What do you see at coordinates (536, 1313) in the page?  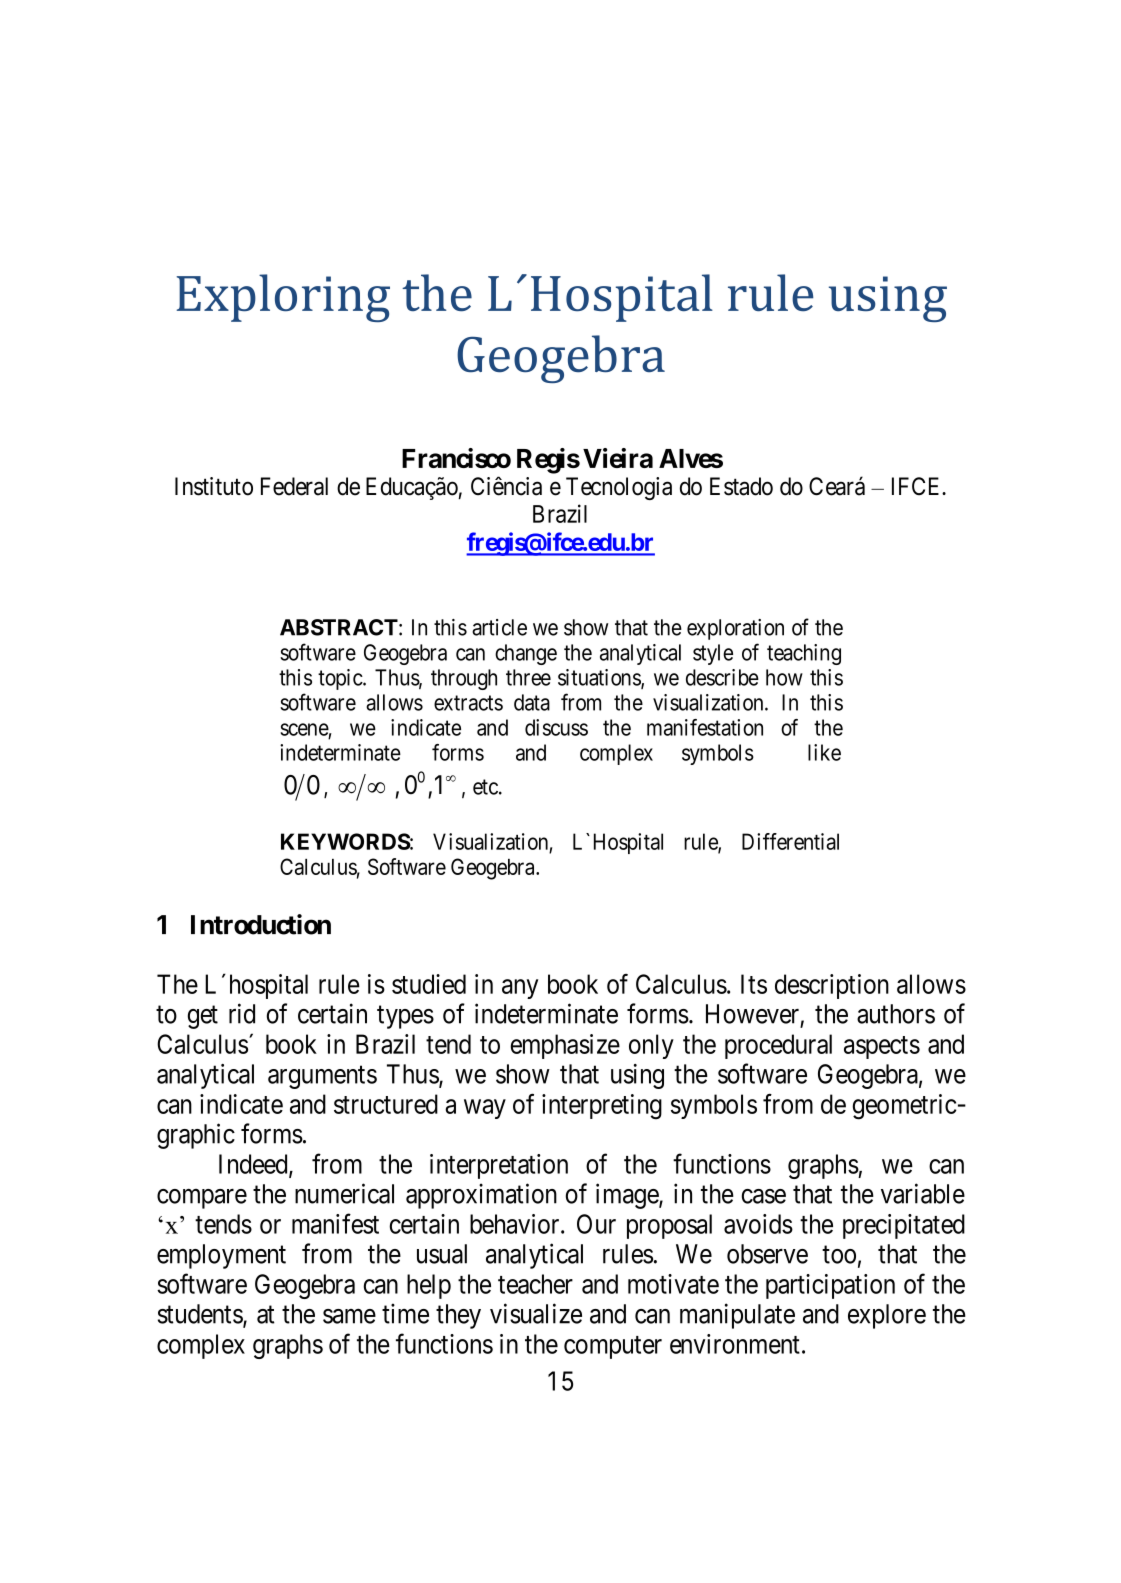 I see `visualize` at bounding box center [536, 1313].
